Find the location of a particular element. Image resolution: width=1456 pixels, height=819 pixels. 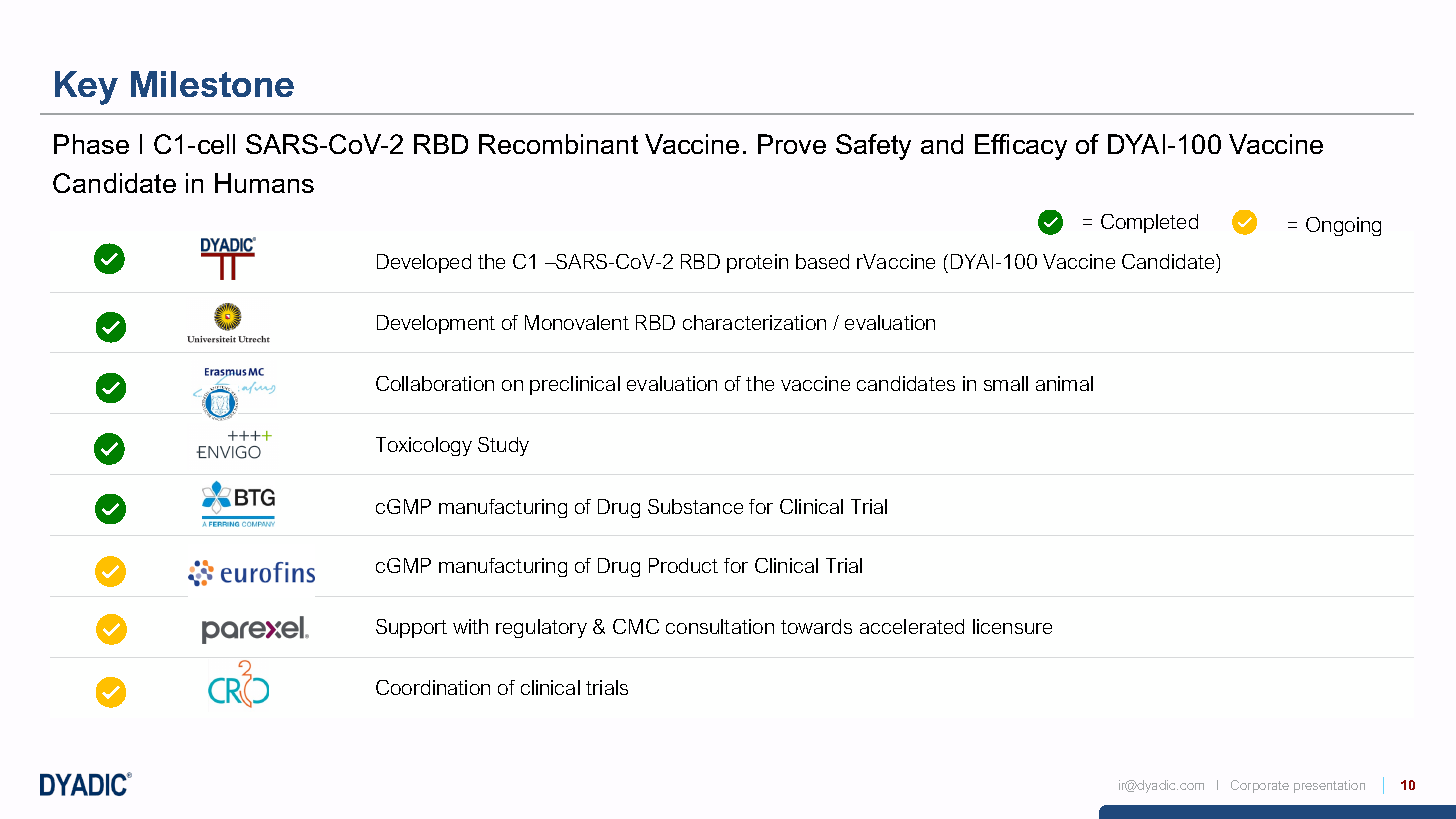

Efficacy is located at coordinates (1021, 147).
